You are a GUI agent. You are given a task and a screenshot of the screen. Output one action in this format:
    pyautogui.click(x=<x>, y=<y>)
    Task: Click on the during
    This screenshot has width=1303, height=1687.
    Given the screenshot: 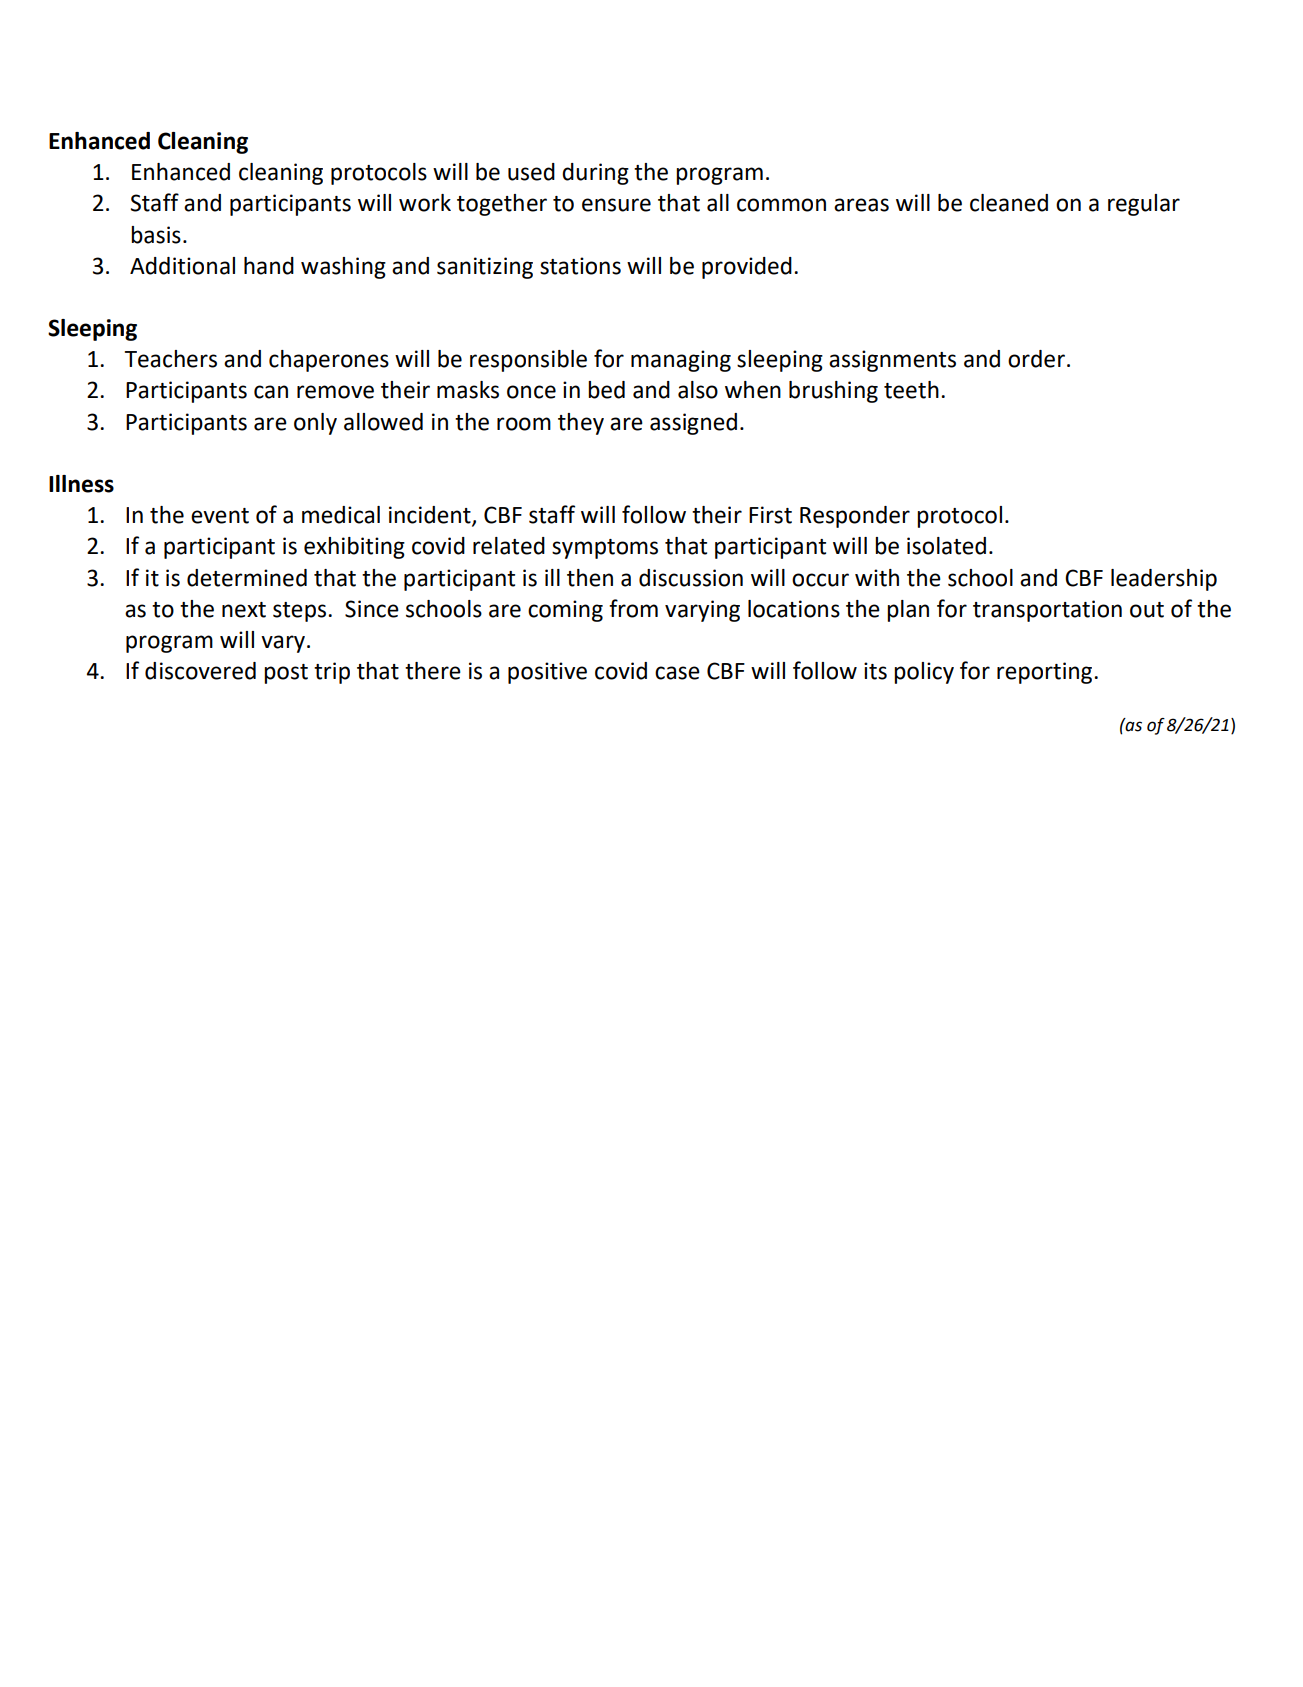 What is the action you would take?
    pyautogui.click(x=595, y=174)
